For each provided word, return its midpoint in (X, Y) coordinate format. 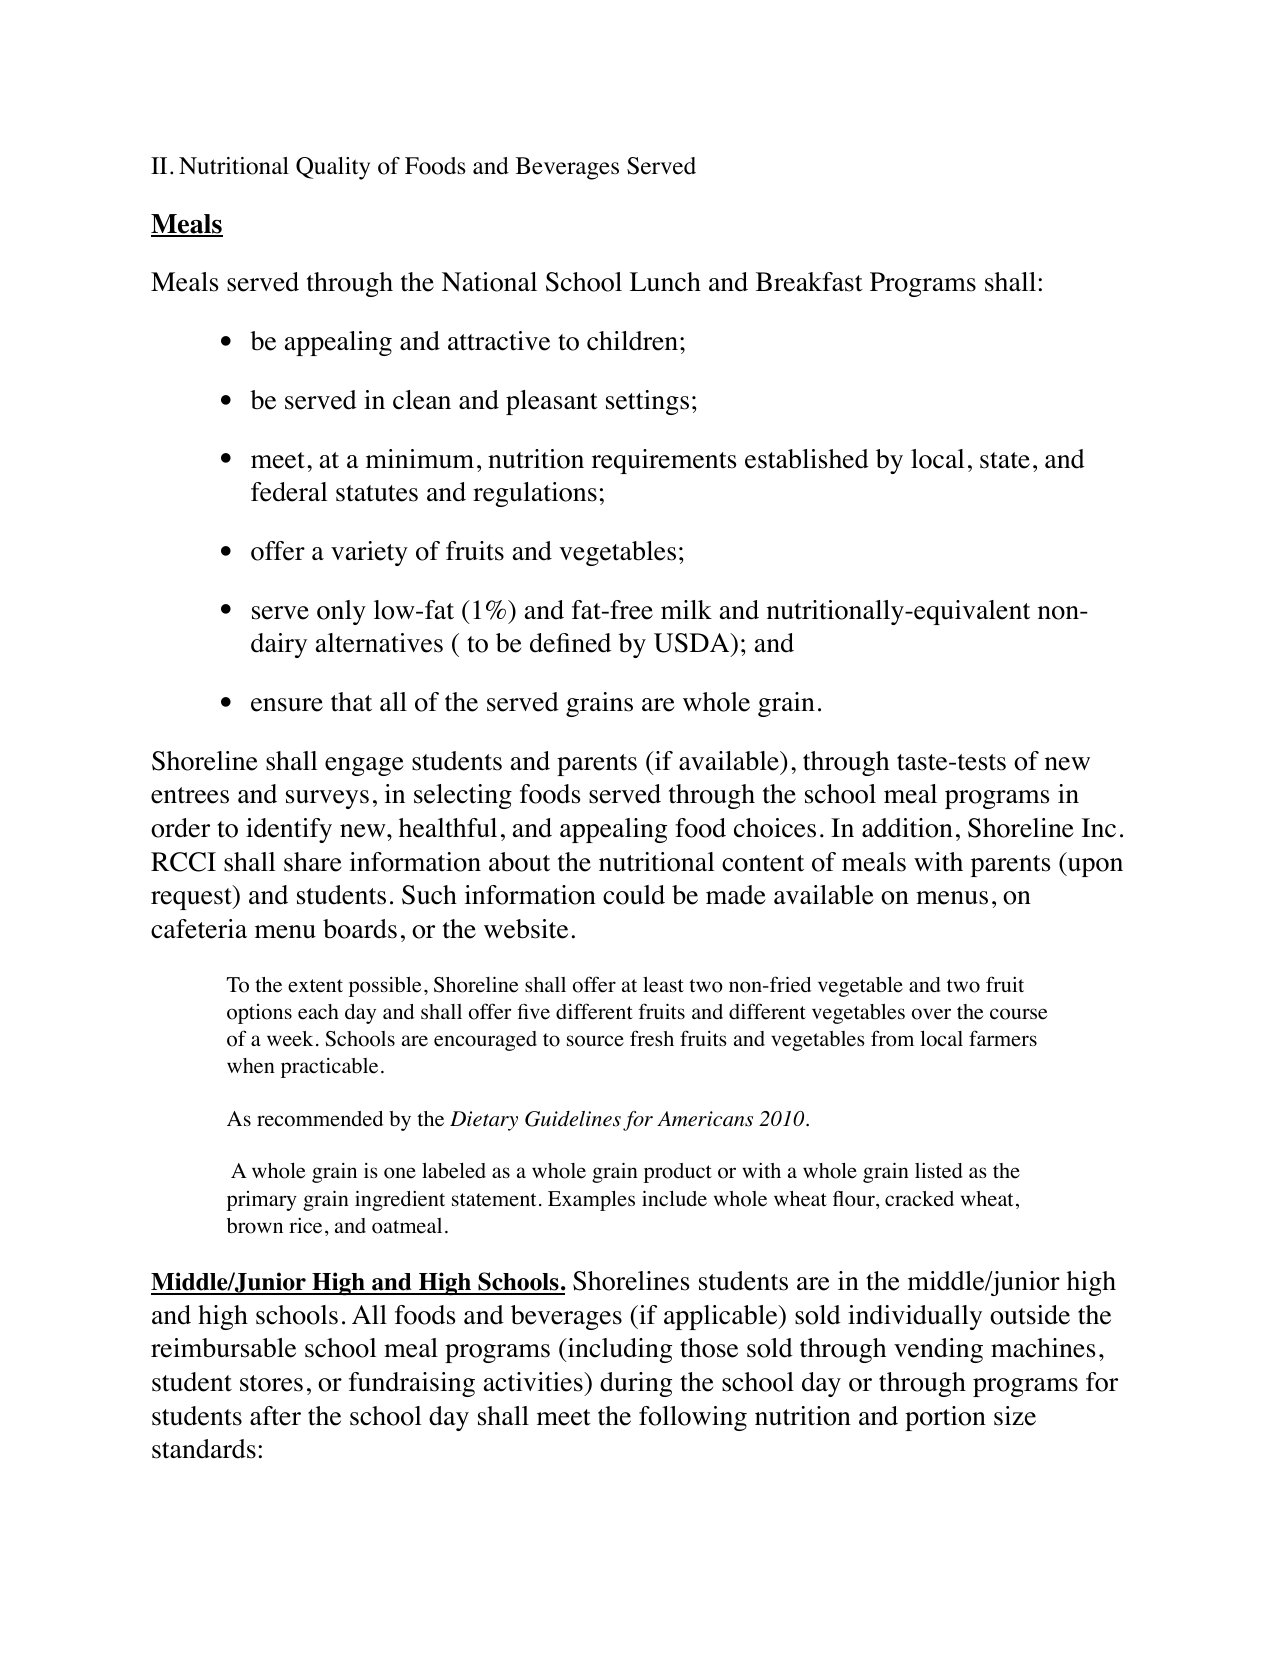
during (636, 1384)
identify (289, 830)
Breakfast (809, 282)
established (807, 459)
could (634, 895)
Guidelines (573, 1119)
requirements (664, 461)
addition (907, 828)
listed (939, 1171)
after (275, 1416)
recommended (320, 1119)
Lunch (665, 282)
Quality (333, 168)
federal (289, 492)
